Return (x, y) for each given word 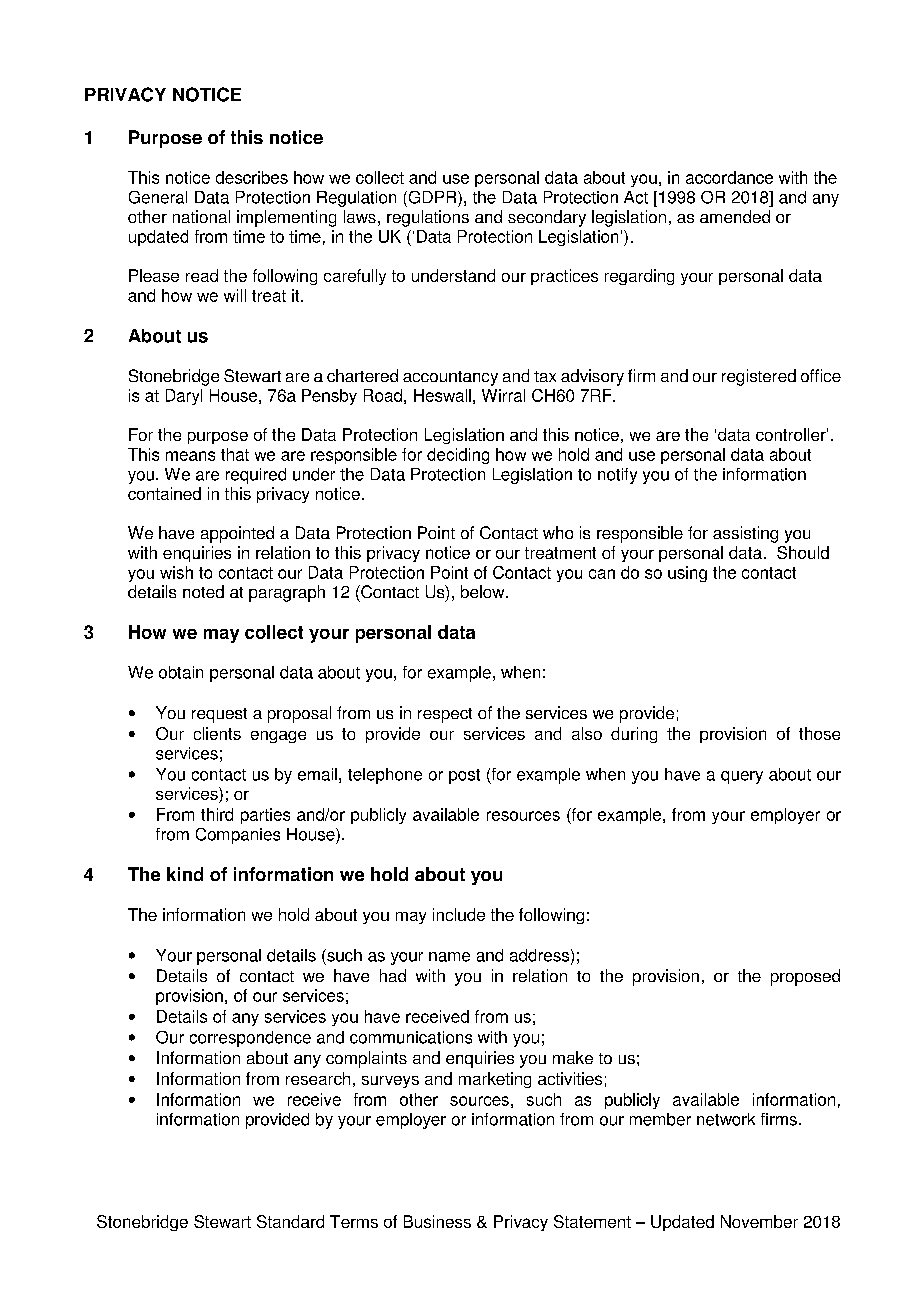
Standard (290, 1221)
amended (735, 216)
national (201, 216)
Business (437, 1221)
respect (445, 715)
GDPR (432, 197)
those (819, 733)
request (219, 715)
